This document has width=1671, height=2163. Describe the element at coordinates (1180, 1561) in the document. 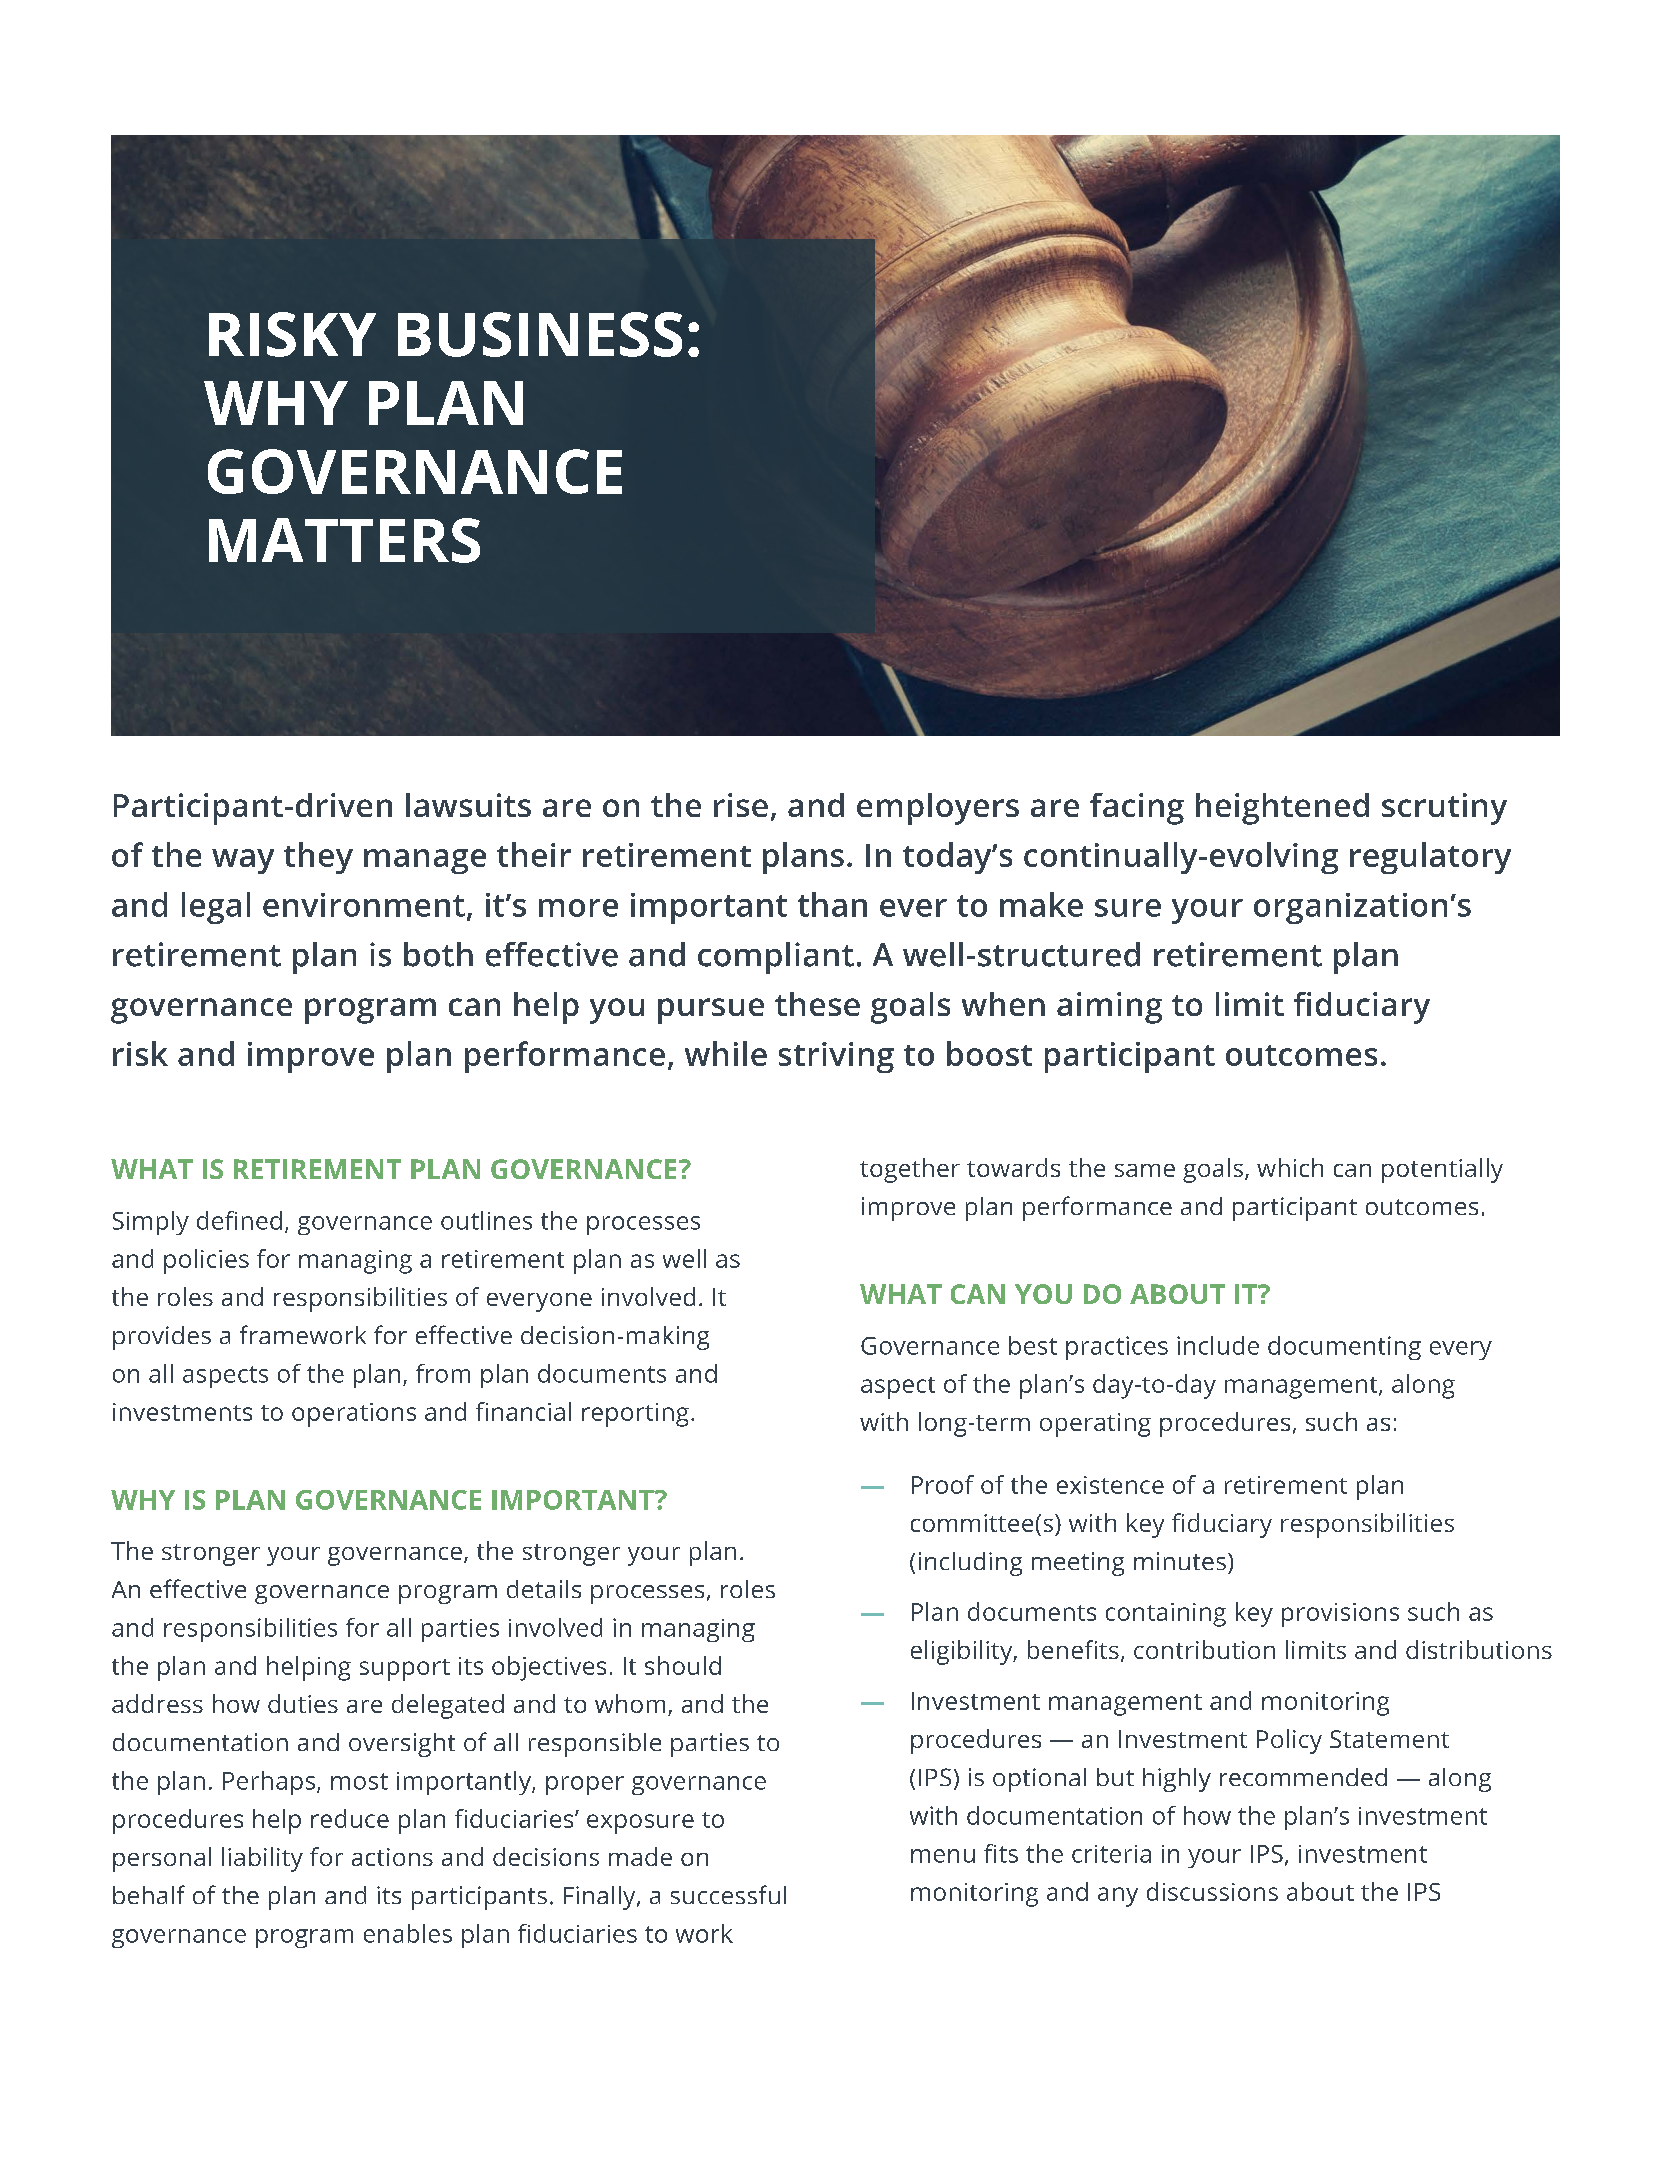

I see `minutes` at that location.
